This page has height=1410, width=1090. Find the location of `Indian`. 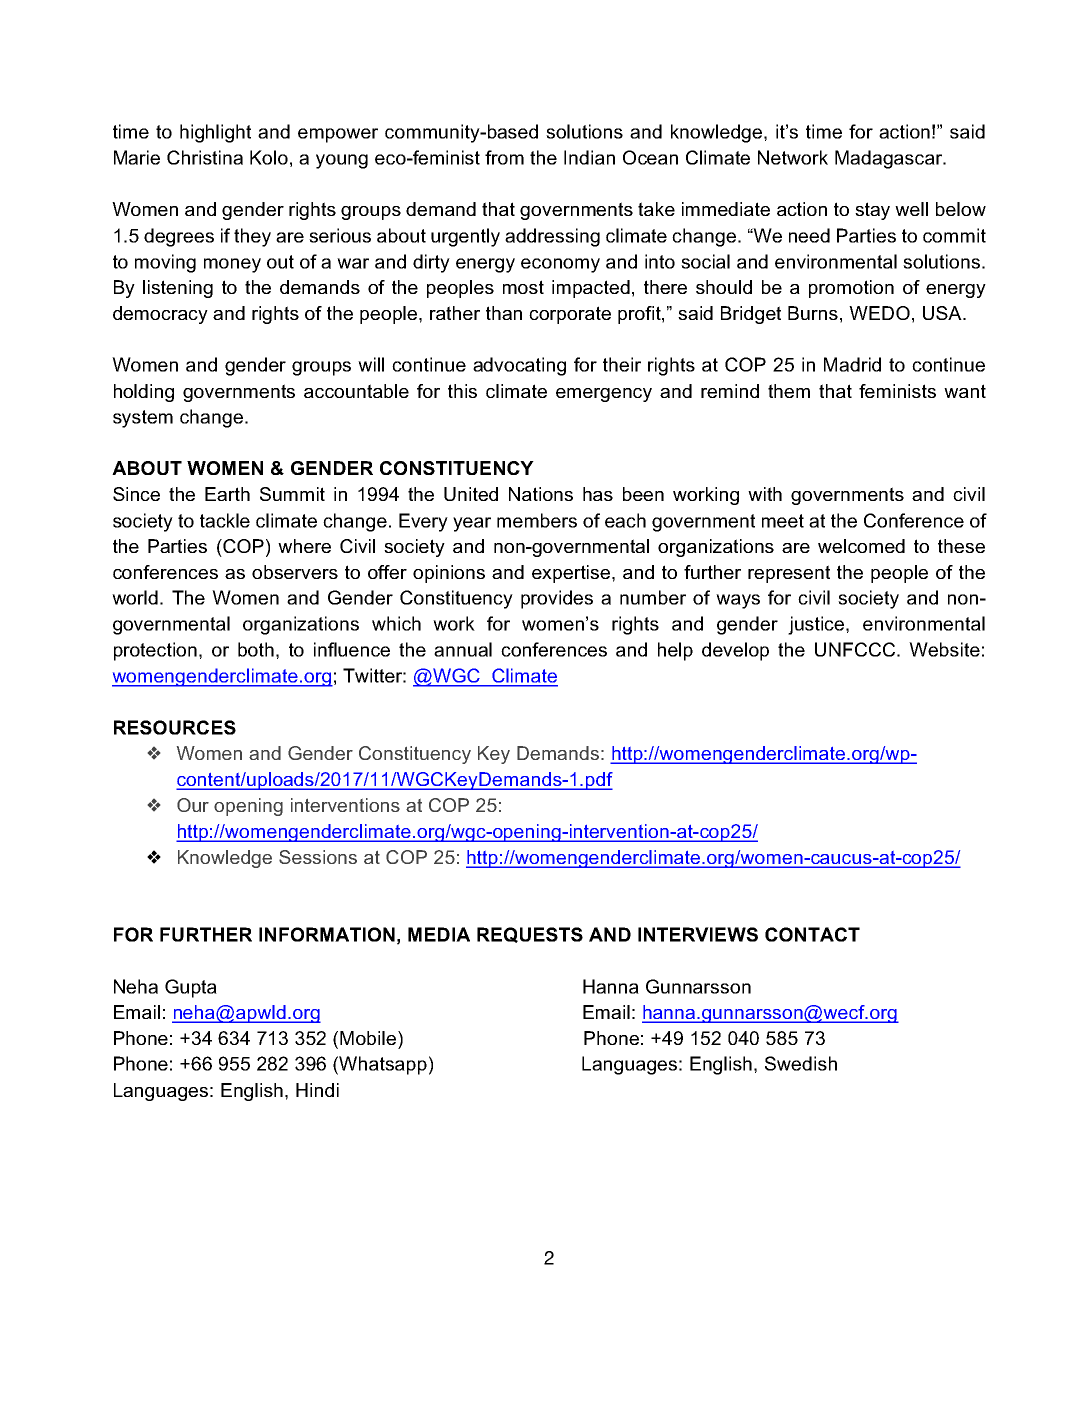

Indian is located at coordinates (589, 157).
